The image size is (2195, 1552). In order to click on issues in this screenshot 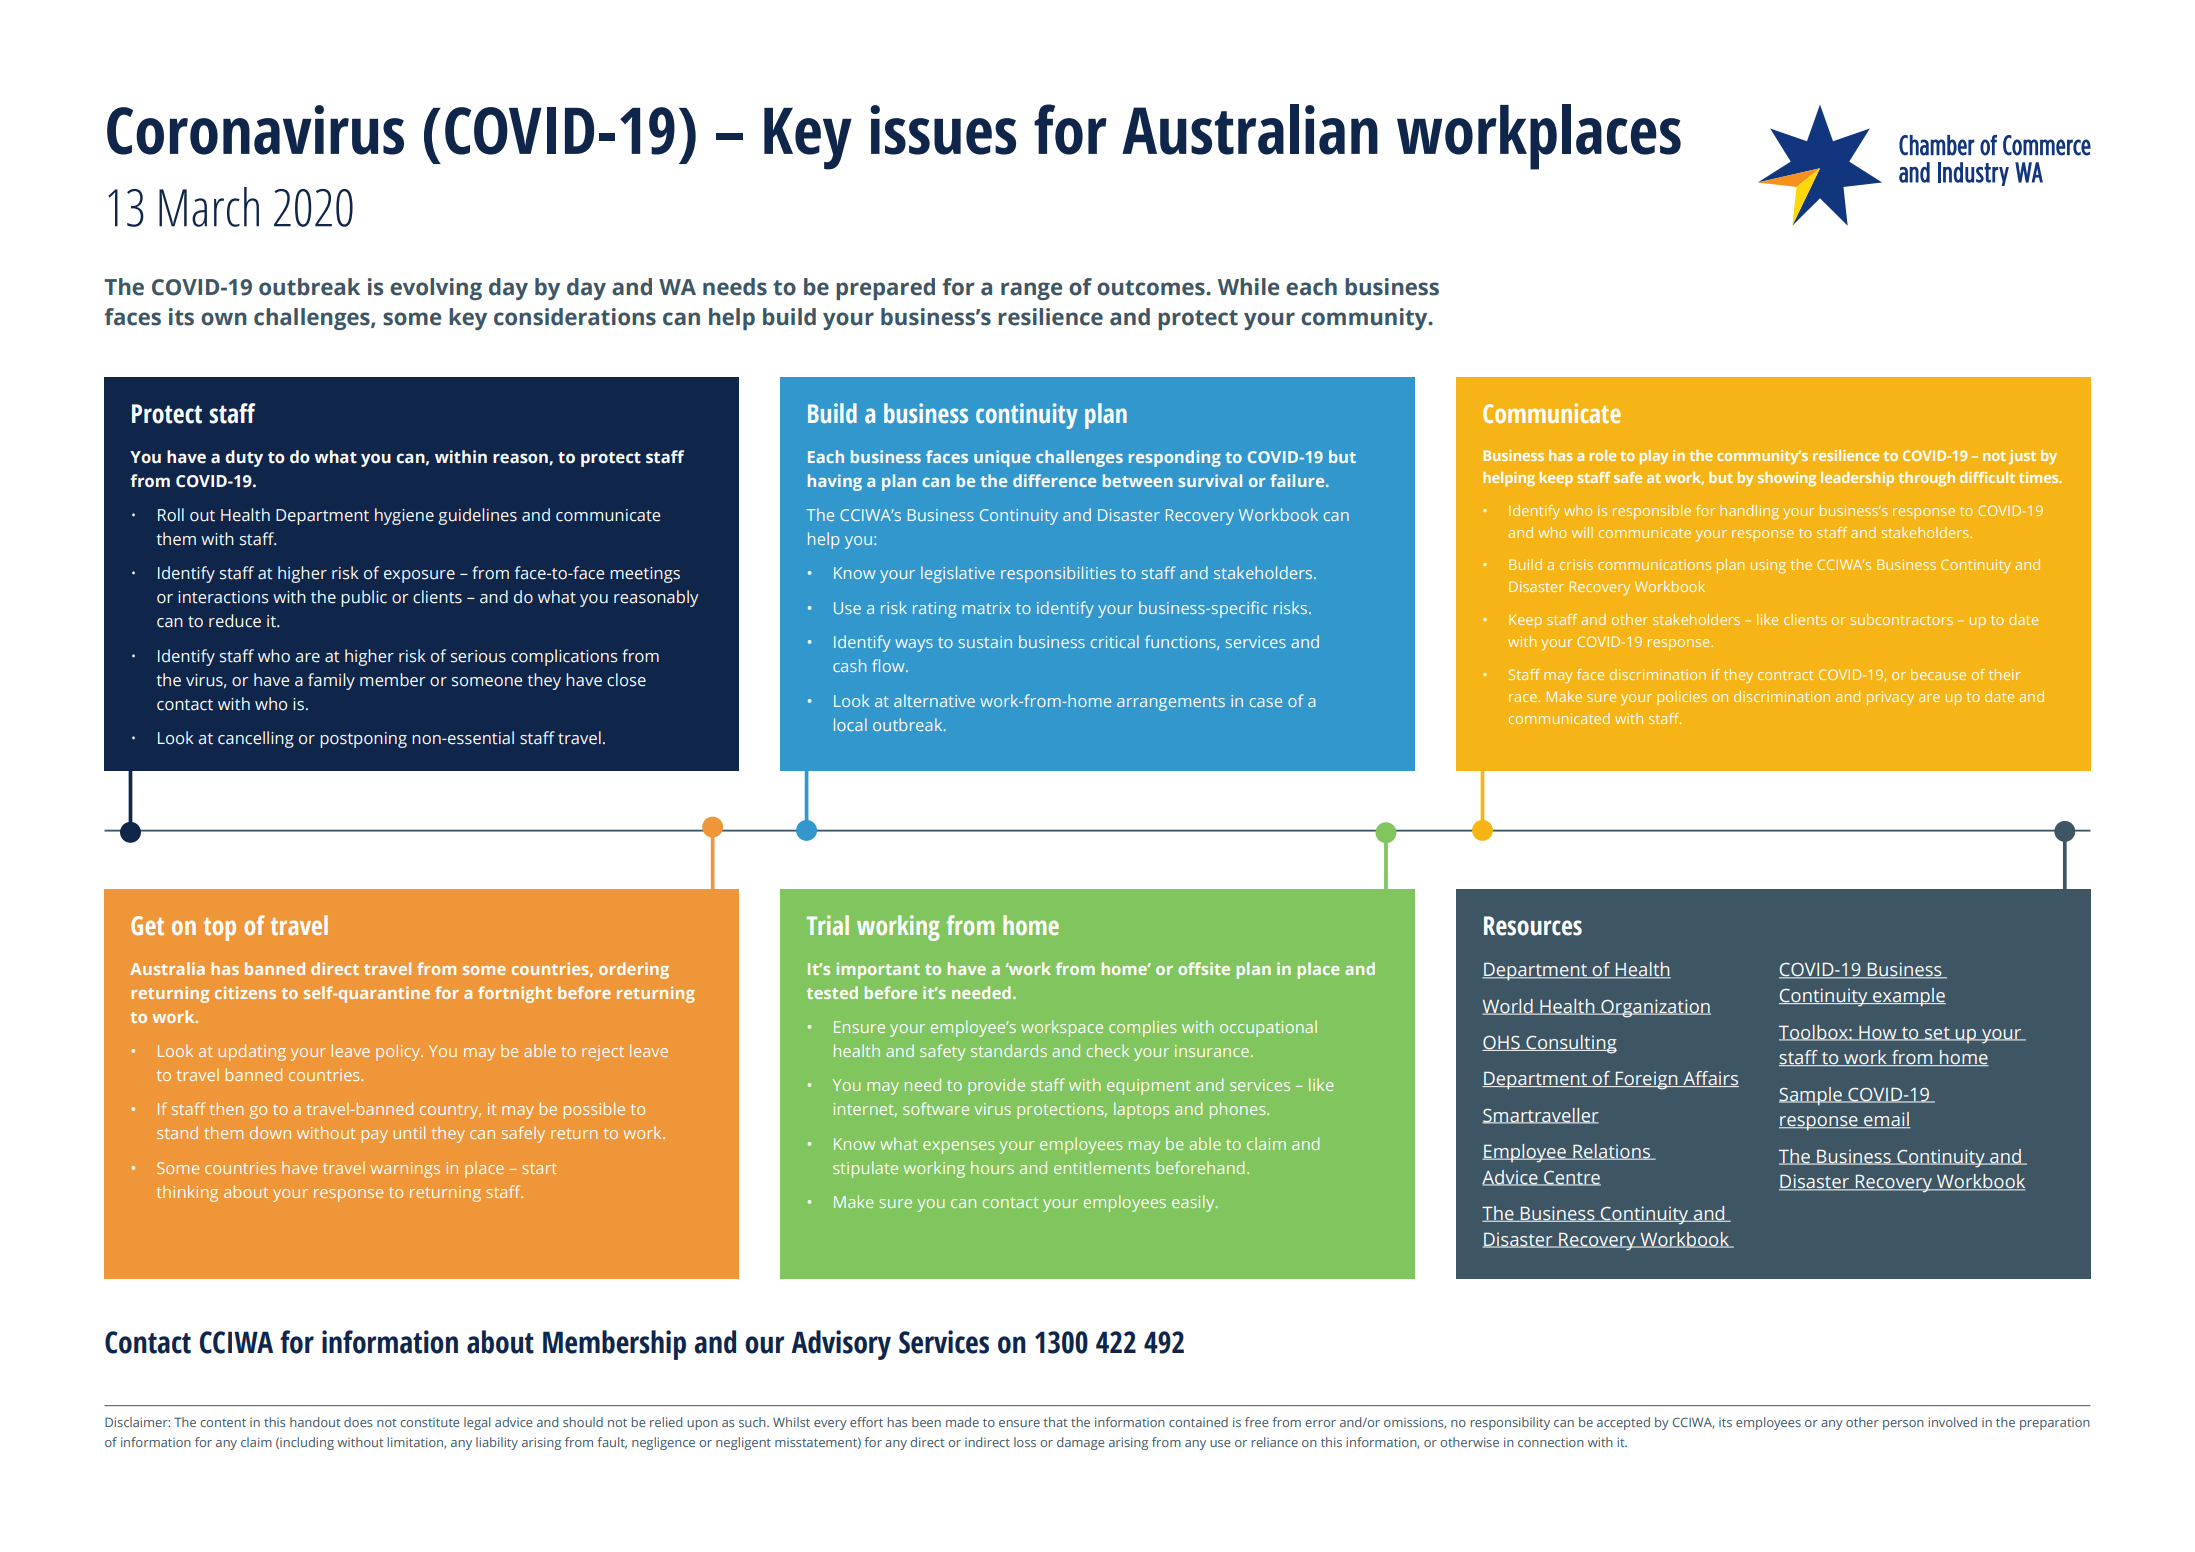, I will do `click(943, 130)`.
